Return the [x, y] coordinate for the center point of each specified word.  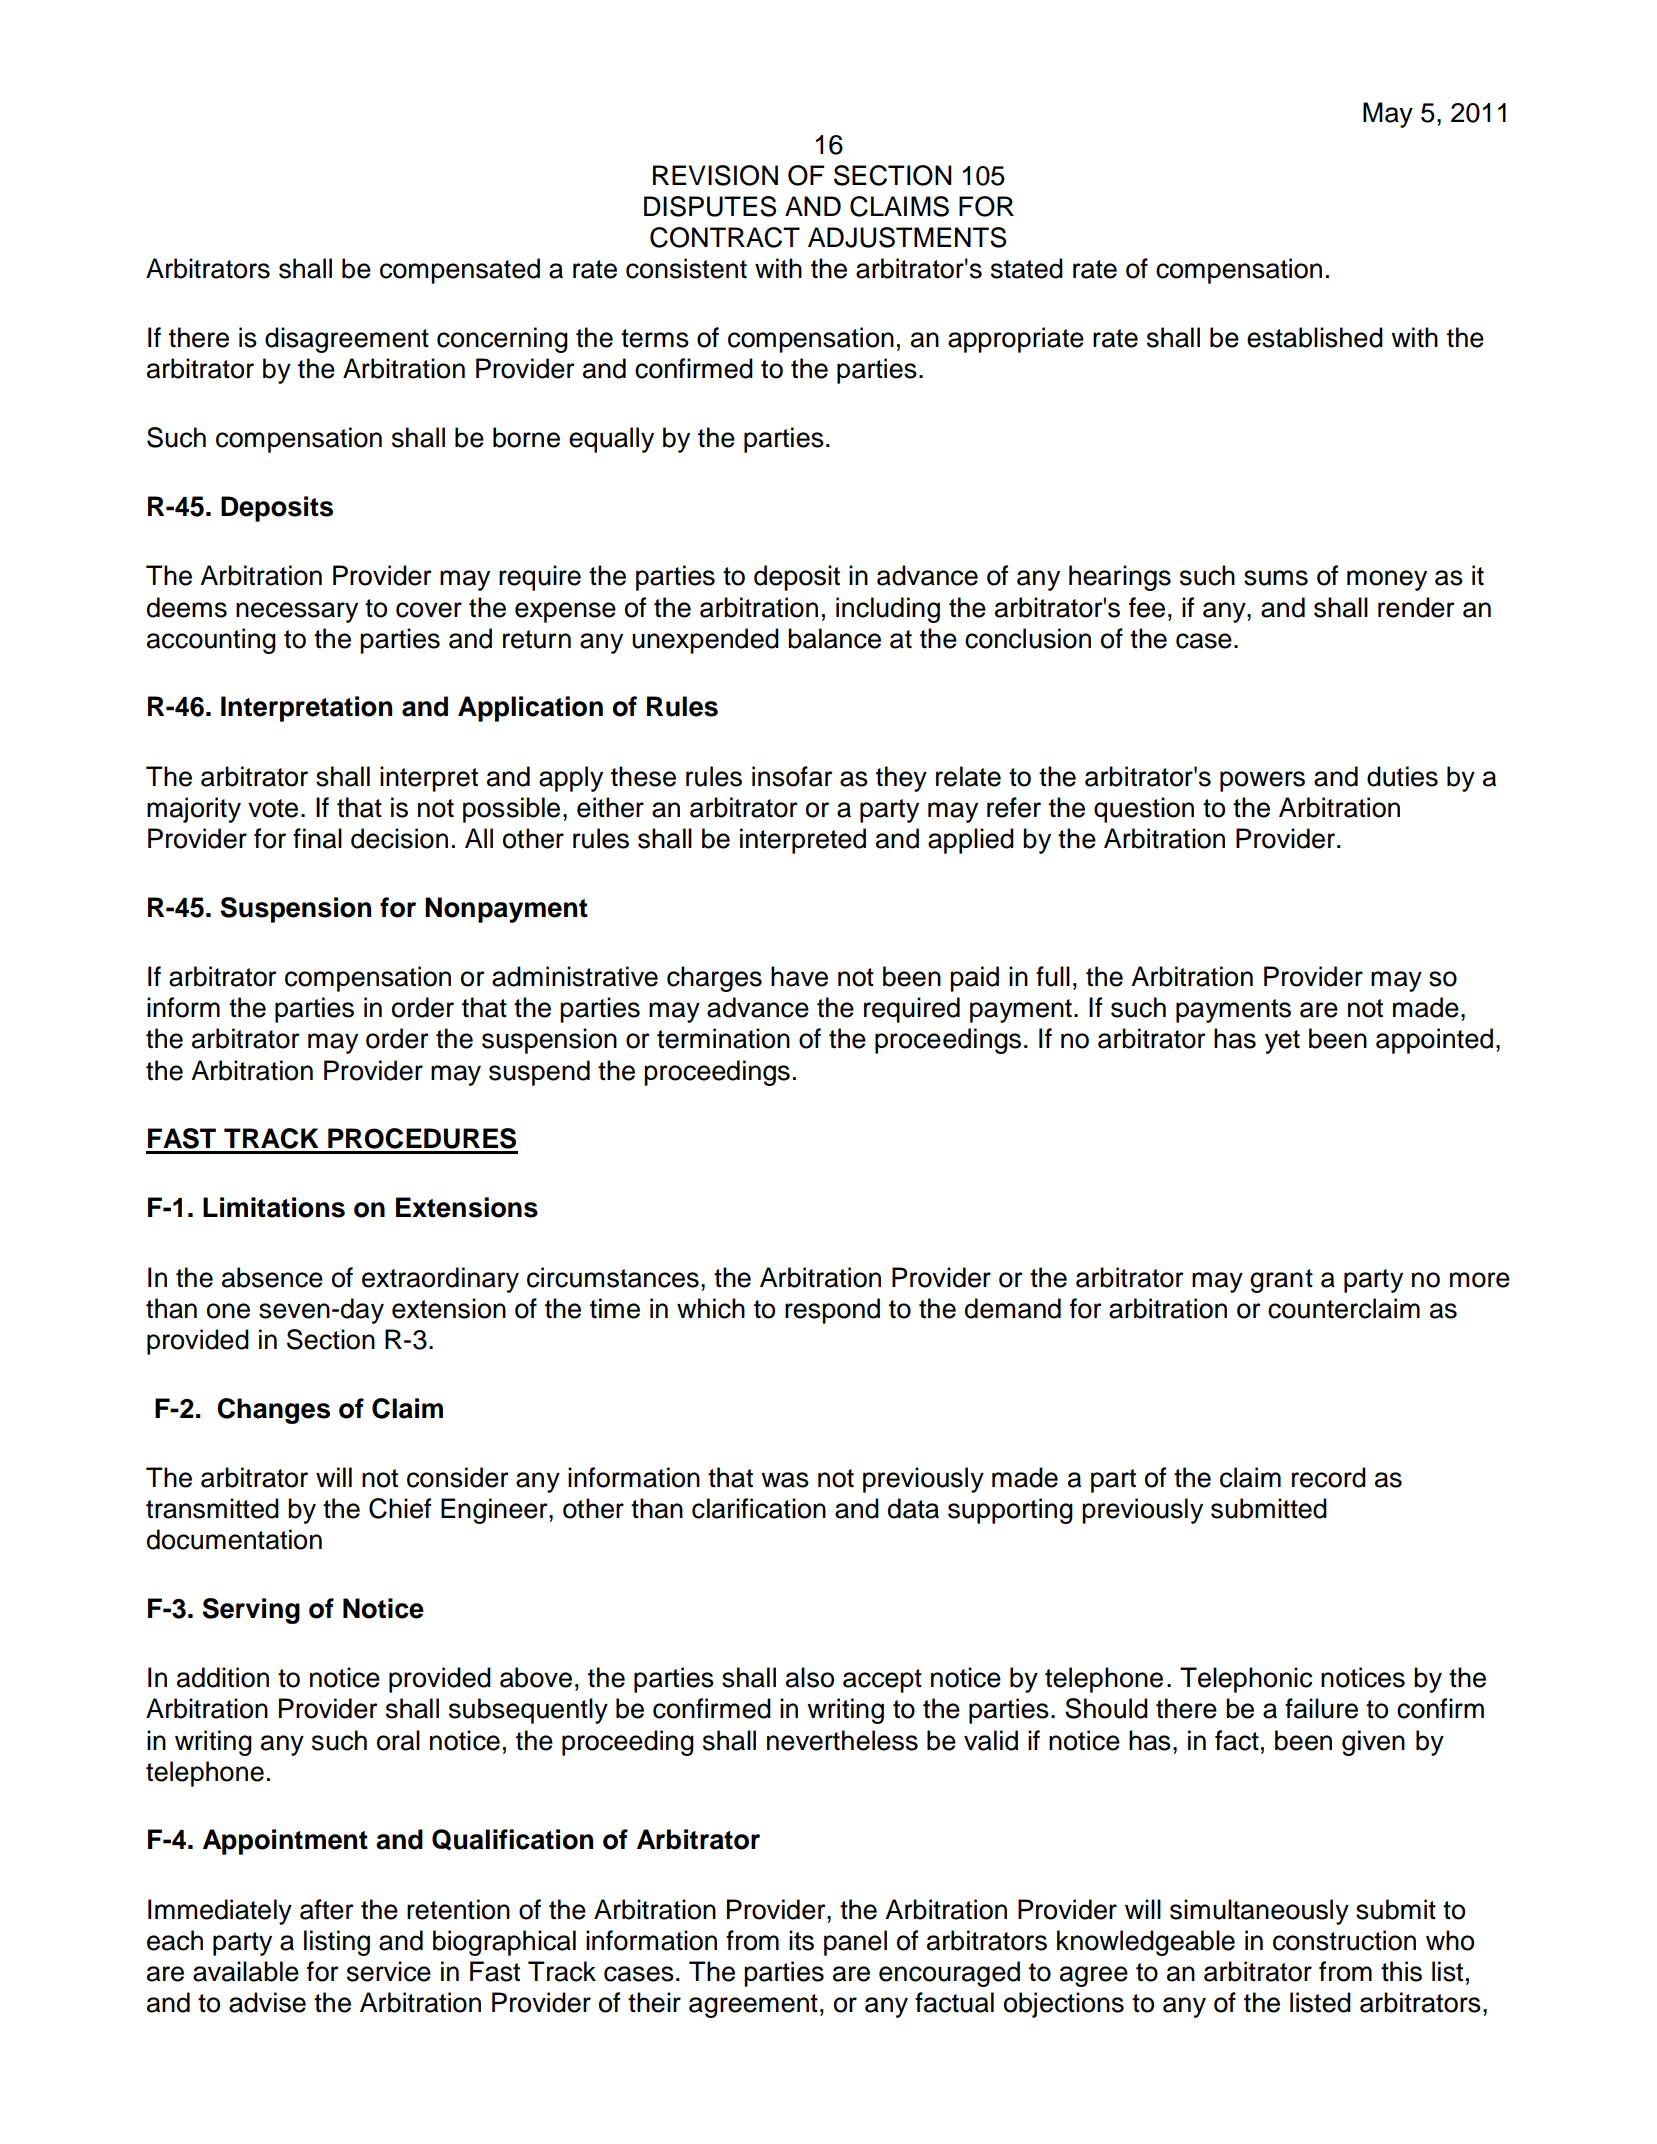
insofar [792, 776]
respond [832, 1311]
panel [855, 1943]
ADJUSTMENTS [907, 237]
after [327, 1909]
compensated [460, 271]
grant [1281, 1281]
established [1315, 337]
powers [1262, 781]
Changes [273, 1411]
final [317, 838]
